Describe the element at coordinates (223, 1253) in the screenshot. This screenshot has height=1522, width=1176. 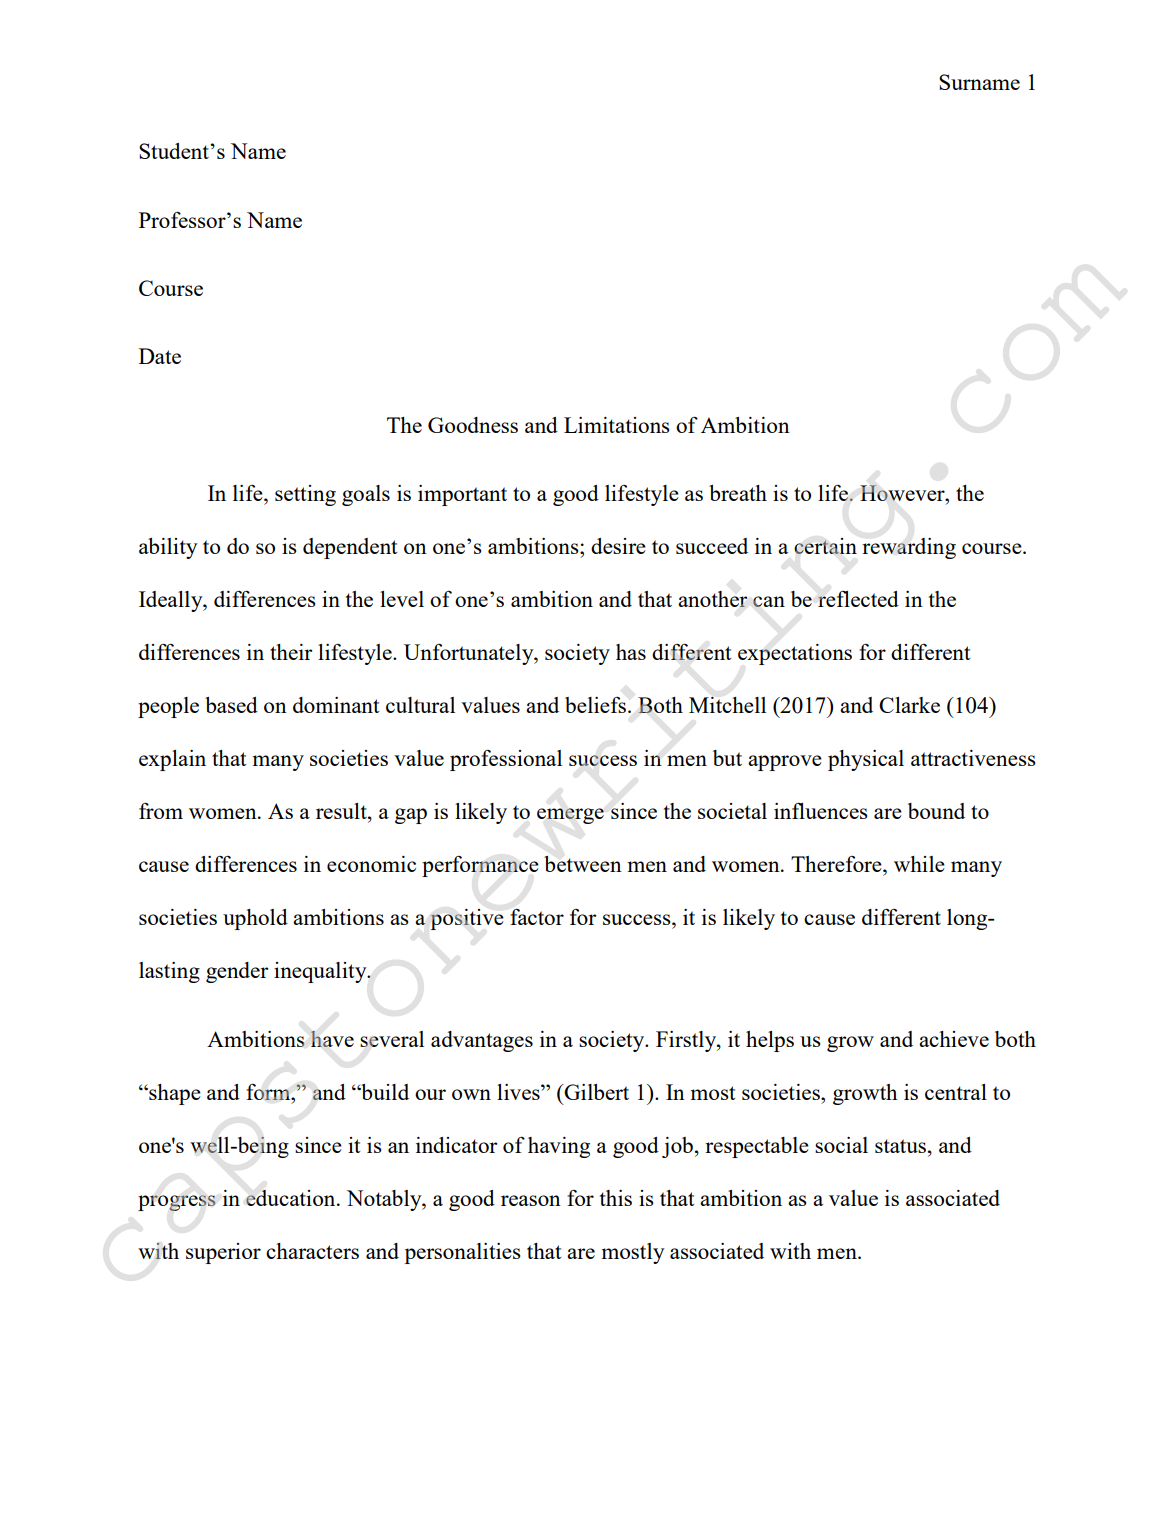
I see `superior` at that location.
